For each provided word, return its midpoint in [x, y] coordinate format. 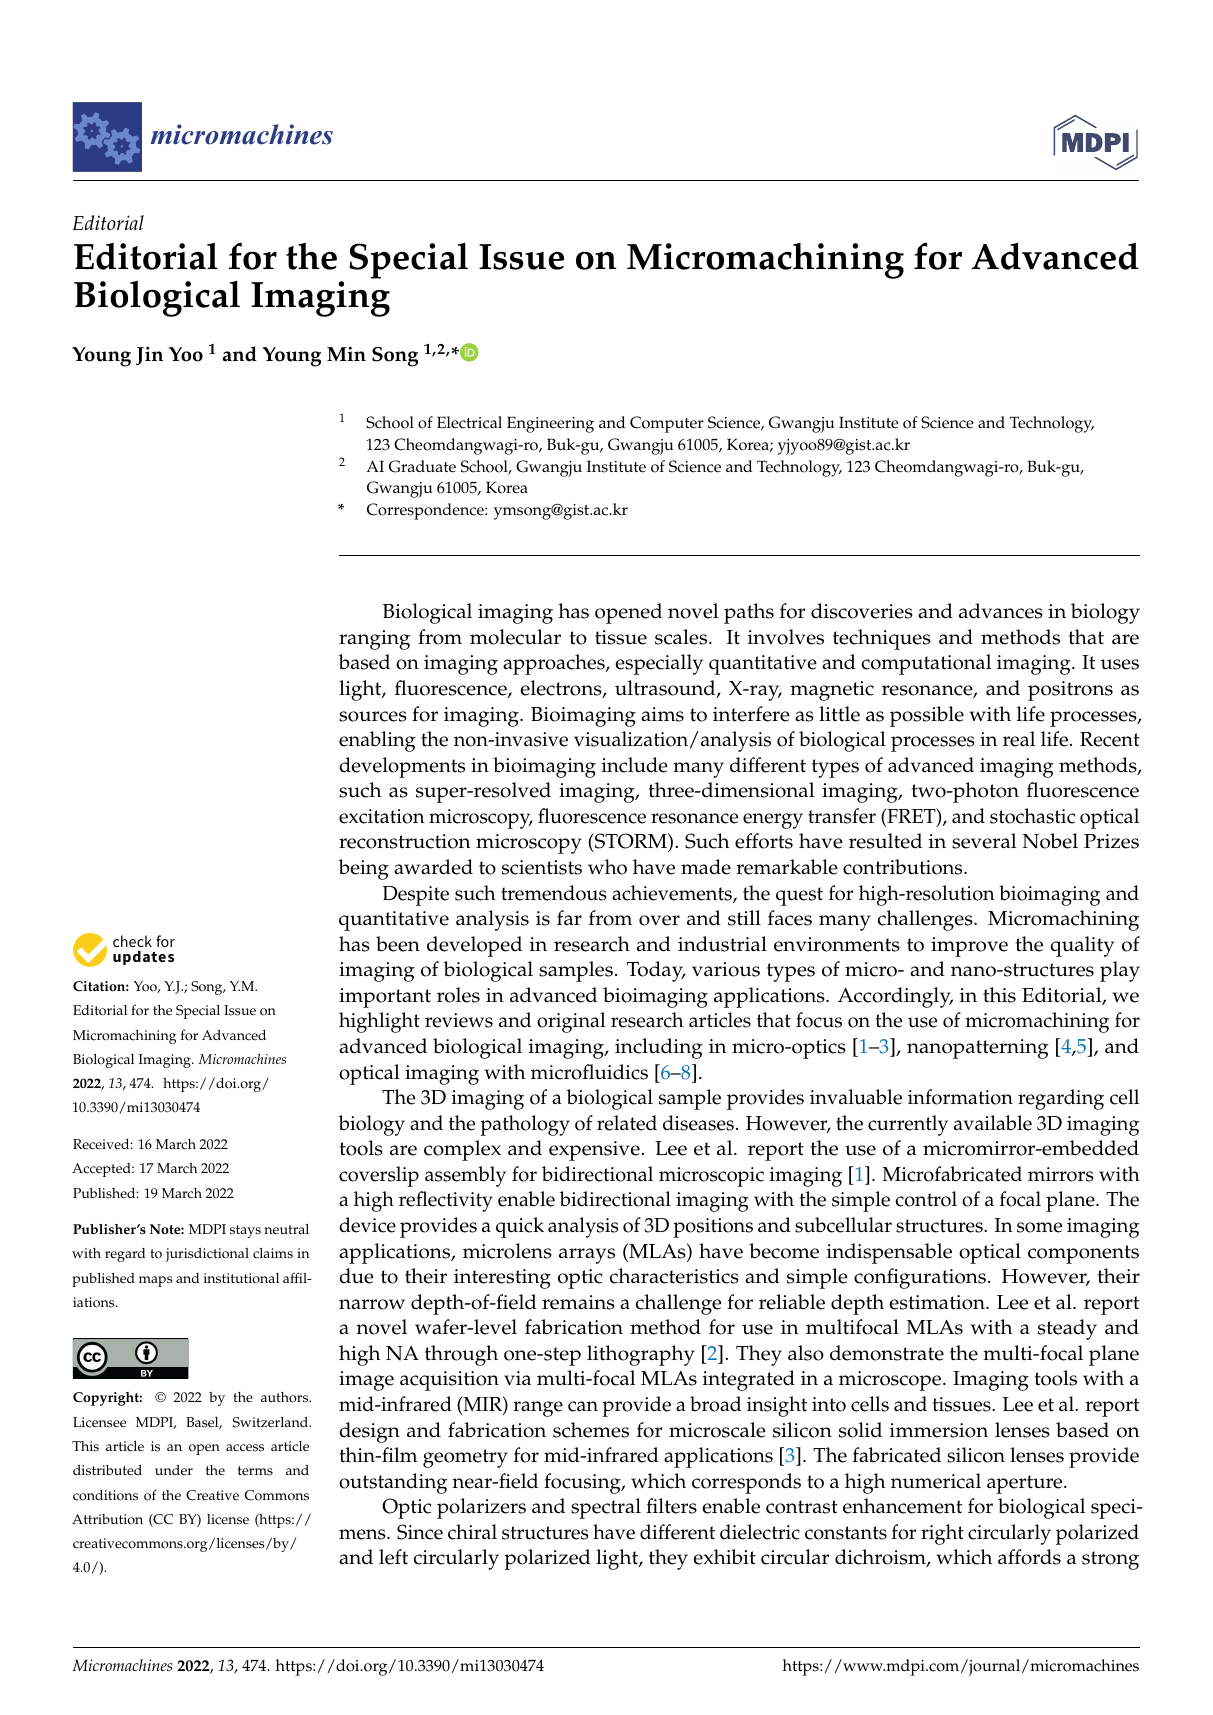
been [398, 944]
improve [969, 947]
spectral [606, 1508]
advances [1001, 611]
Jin [149, 356]
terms [255, 1471]
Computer [667, 424]
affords [1029, 1557]
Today [656, 971]
